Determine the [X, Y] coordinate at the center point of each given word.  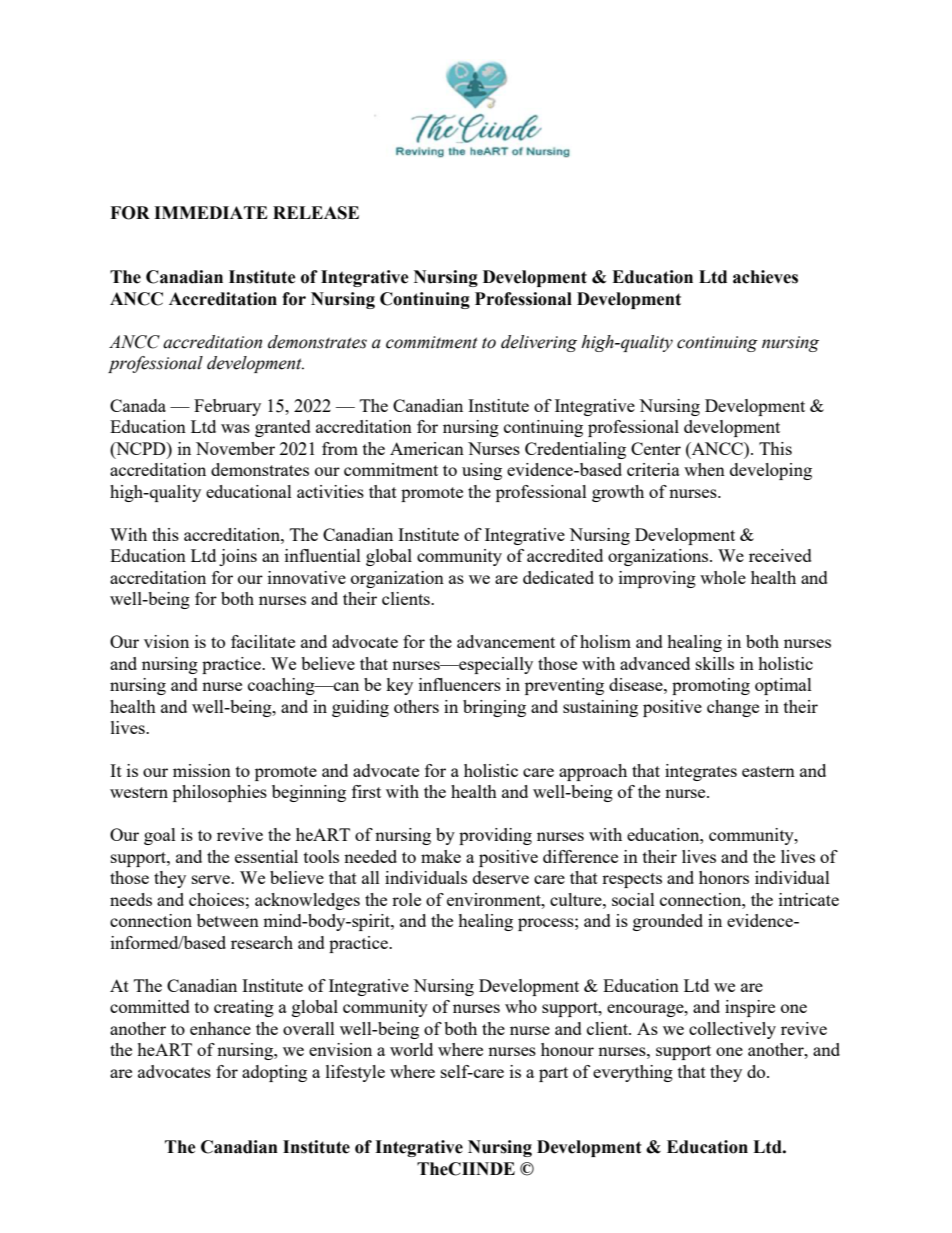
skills [715, 663]
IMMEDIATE [211, 212]
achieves [765, 277]
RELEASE [316, 213]
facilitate [263, 641]
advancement [506, 641]
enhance [220, 1028]
